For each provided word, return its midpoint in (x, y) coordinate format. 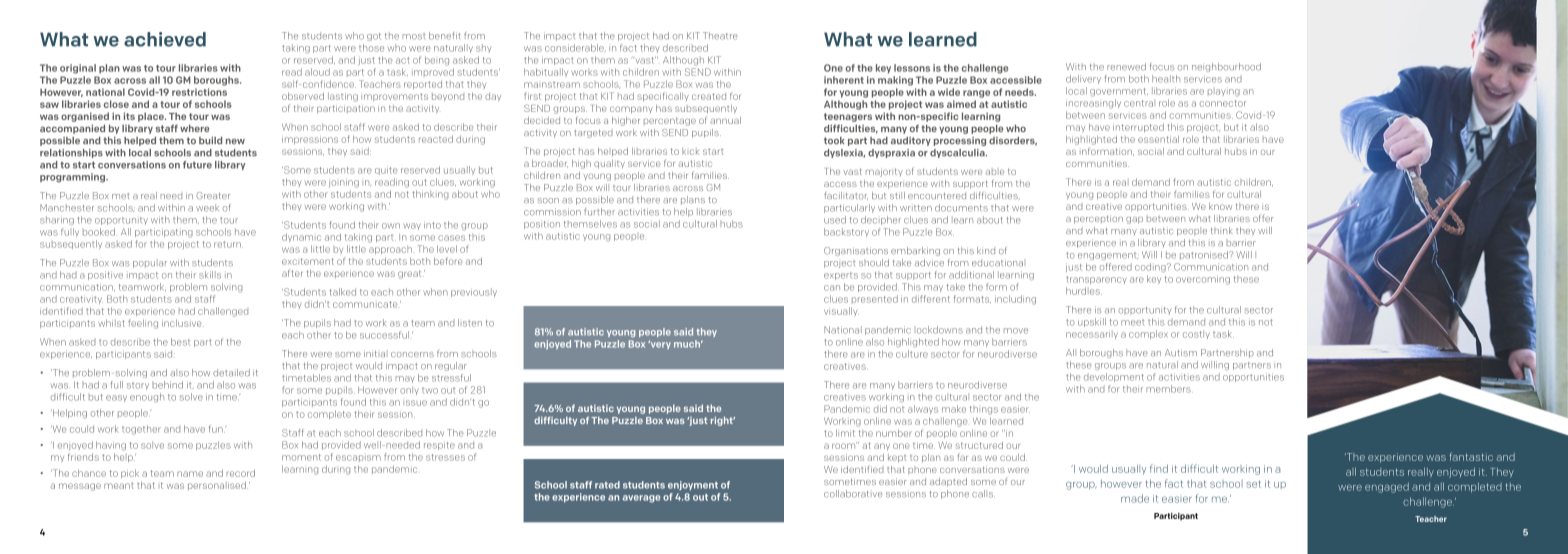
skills (210, 275)
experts (841, 276)
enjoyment (693, 485)
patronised (1205, 255)
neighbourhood (1226, 67)
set (1253, 484)
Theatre (720, 36)
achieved (165, 39)
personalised (218, 485)
